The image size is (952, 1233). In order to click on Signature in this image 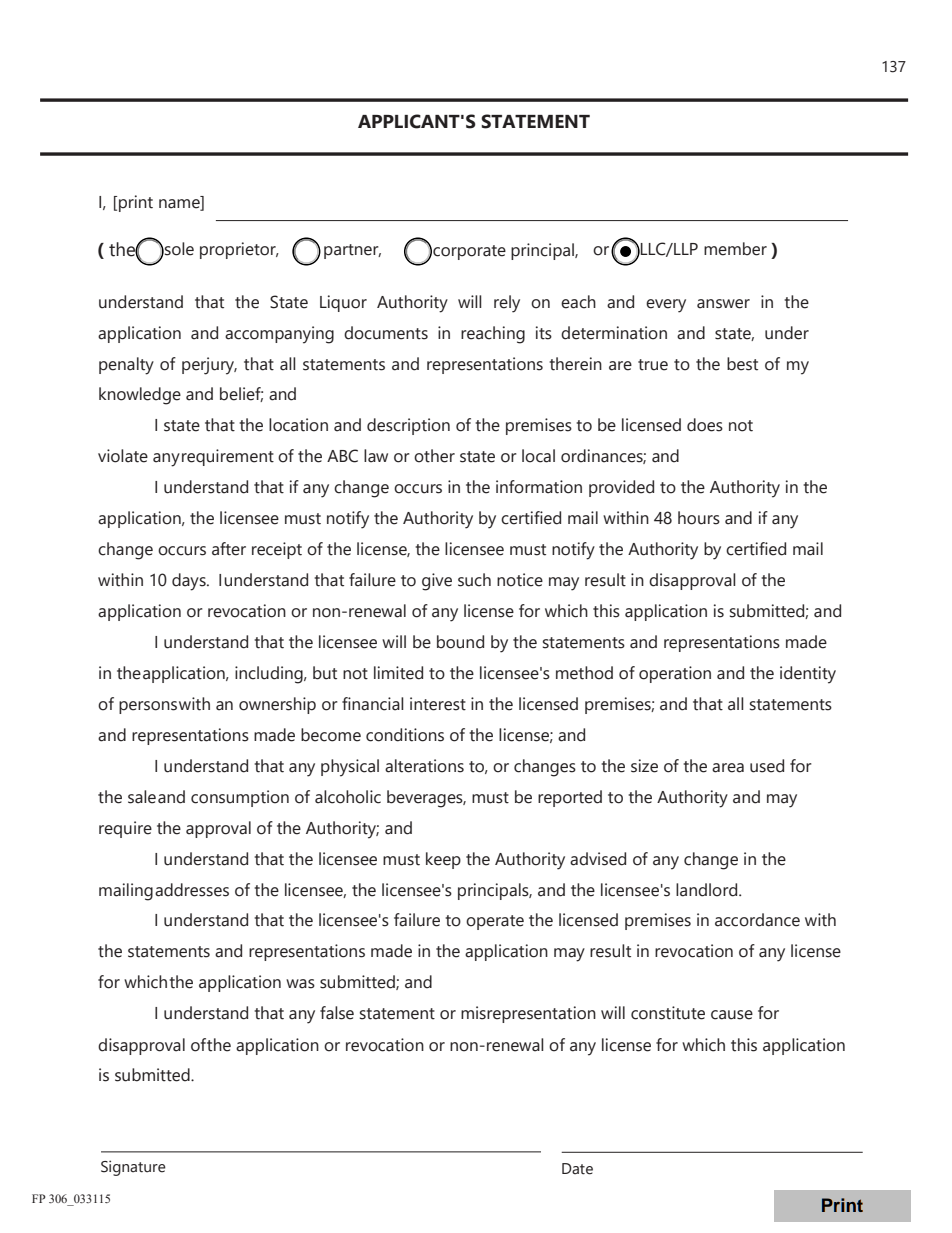, I will do `click(133, 1168)`.
